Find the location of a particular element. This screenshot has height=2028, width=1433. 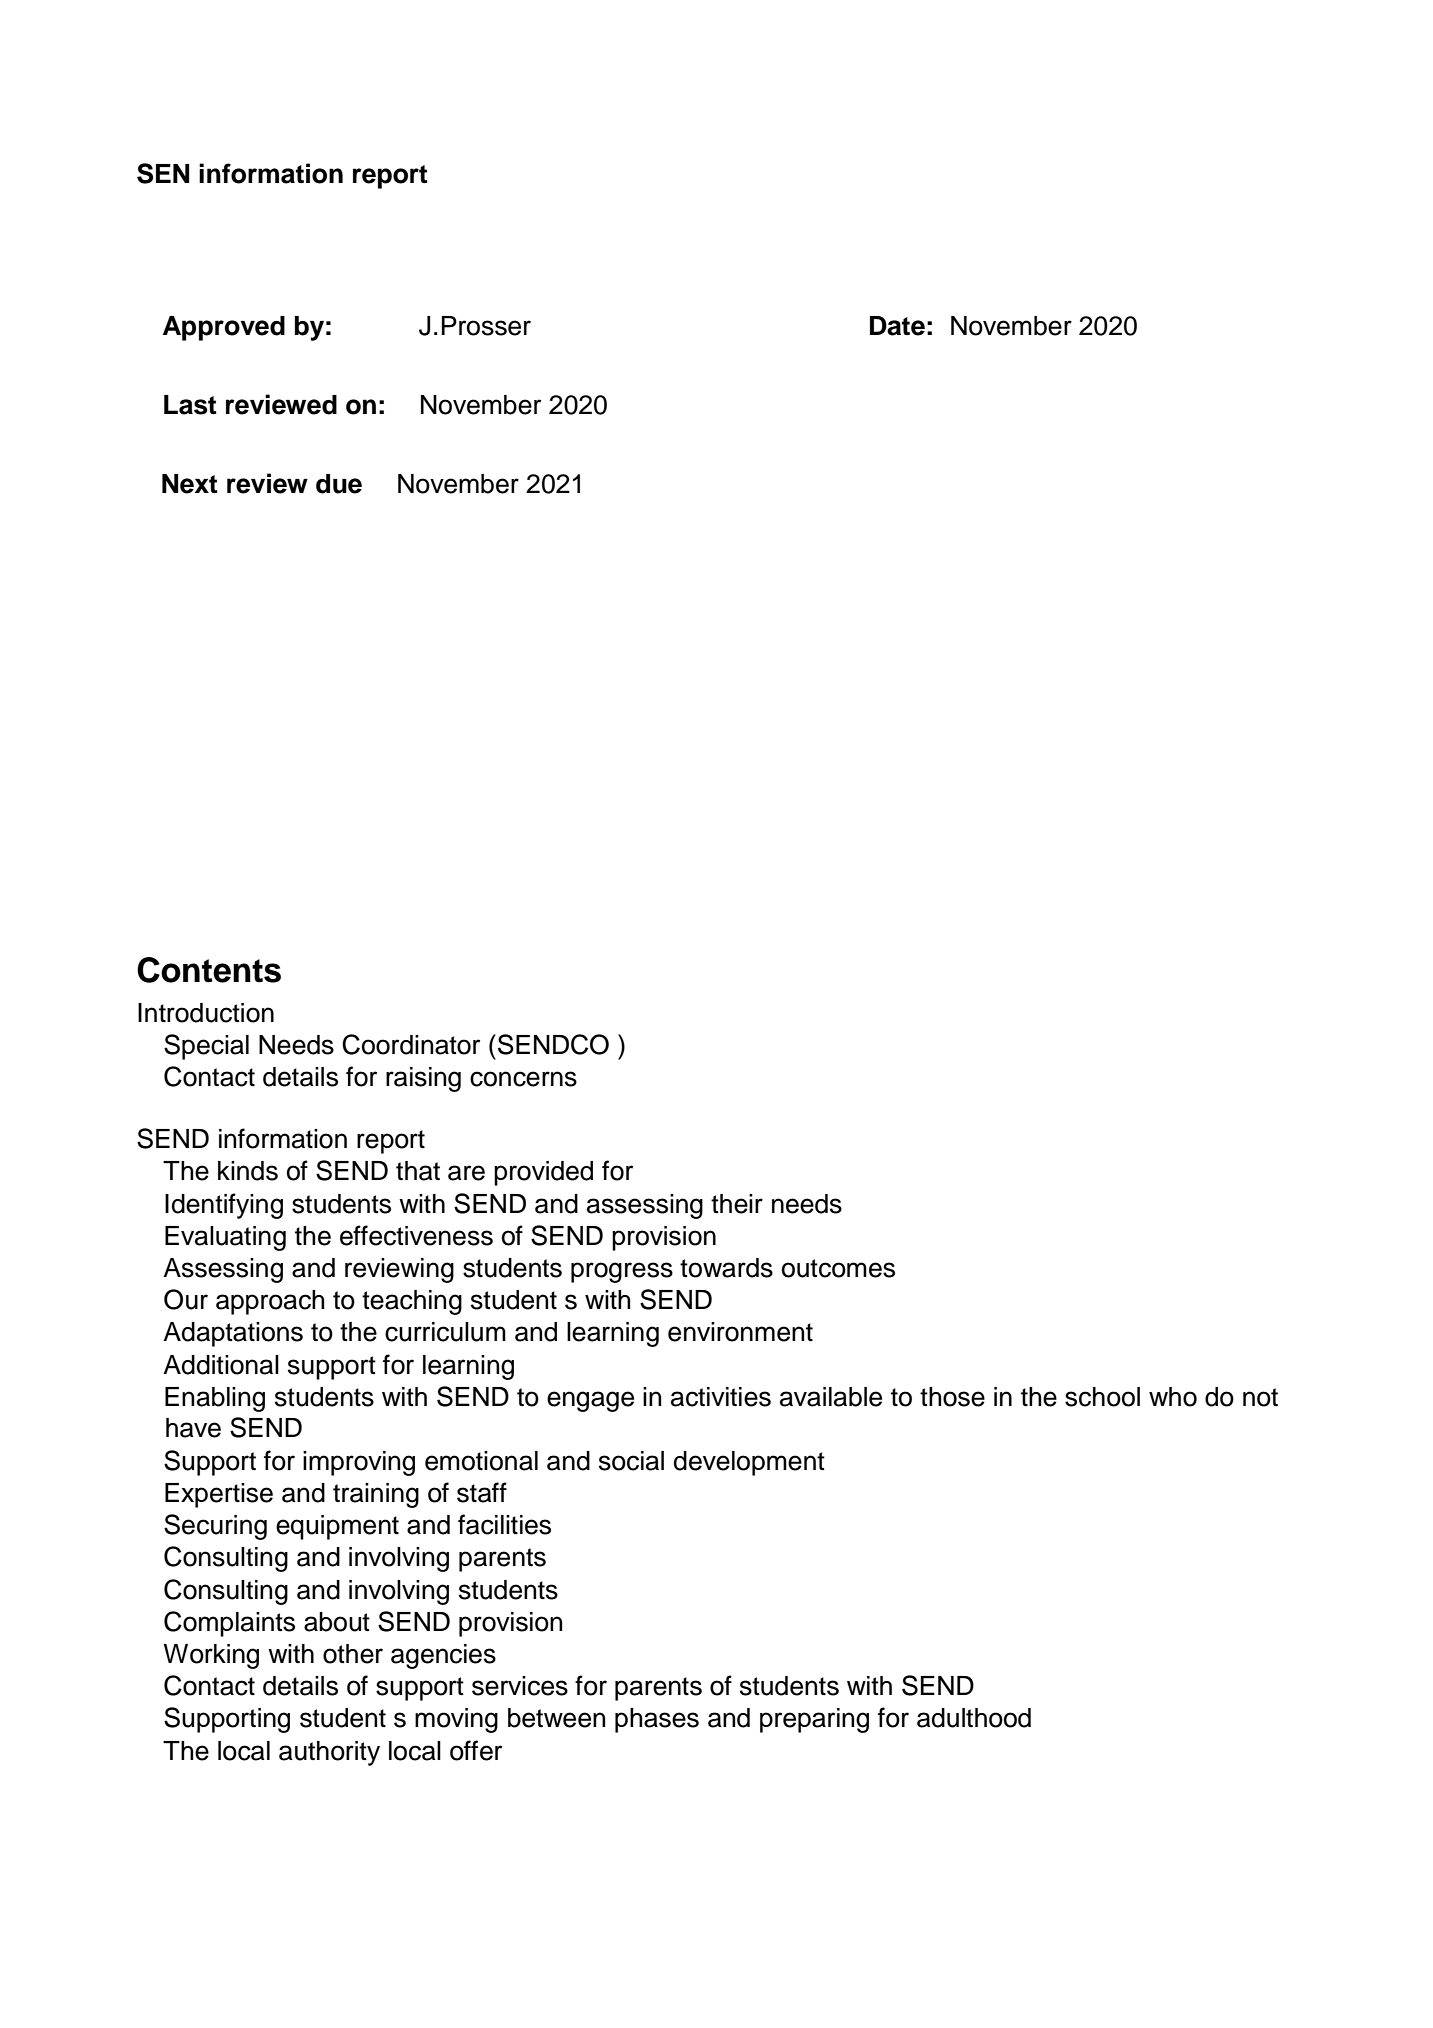

phases is located at coordinates (657, 1720).
